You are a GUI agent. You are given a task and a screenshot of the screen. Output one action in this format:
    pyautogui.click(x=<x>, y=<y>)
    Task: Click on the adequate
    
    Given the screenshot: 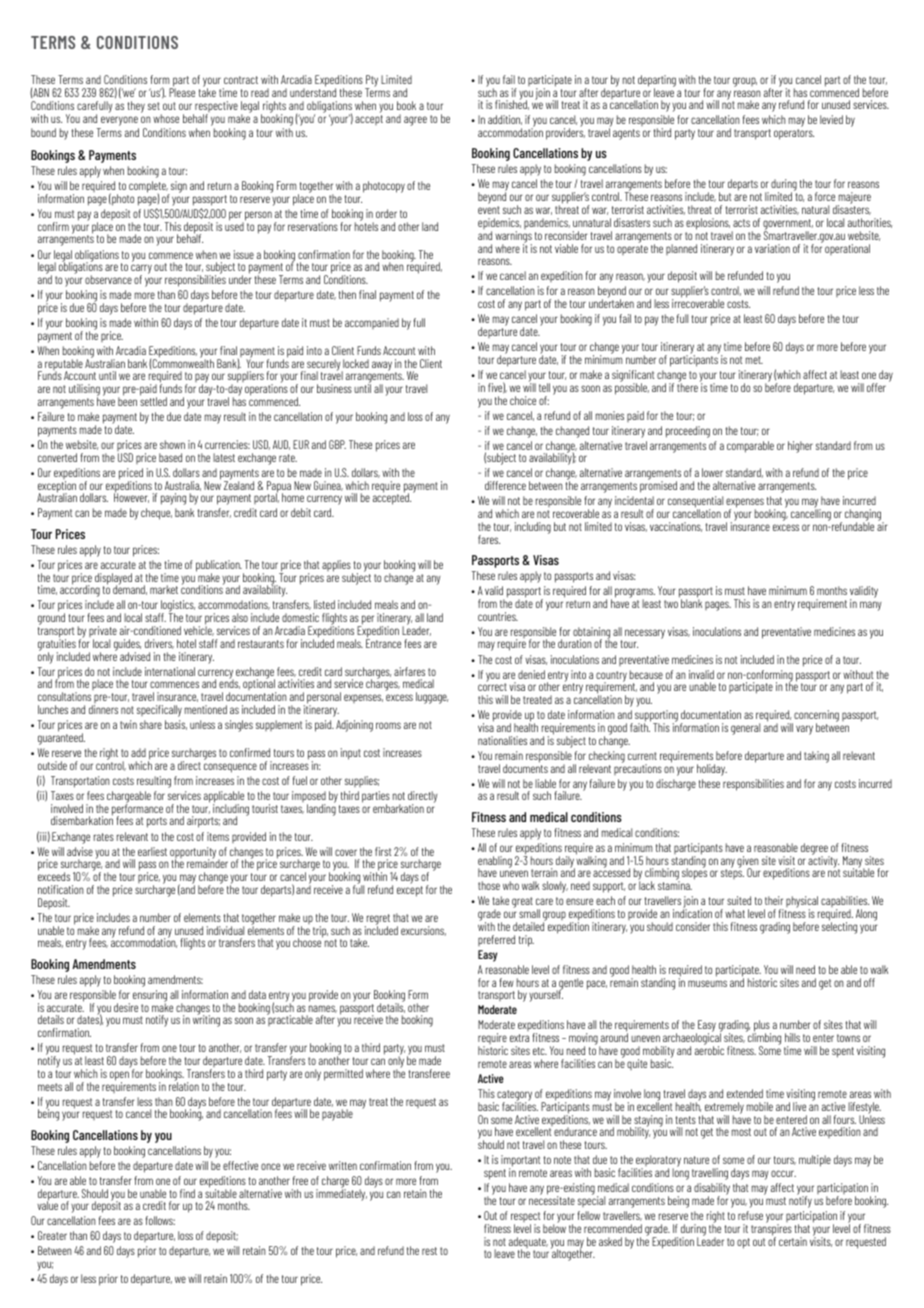 What is the action you would take?
    pyautogui.click(x=528, y=1244)
